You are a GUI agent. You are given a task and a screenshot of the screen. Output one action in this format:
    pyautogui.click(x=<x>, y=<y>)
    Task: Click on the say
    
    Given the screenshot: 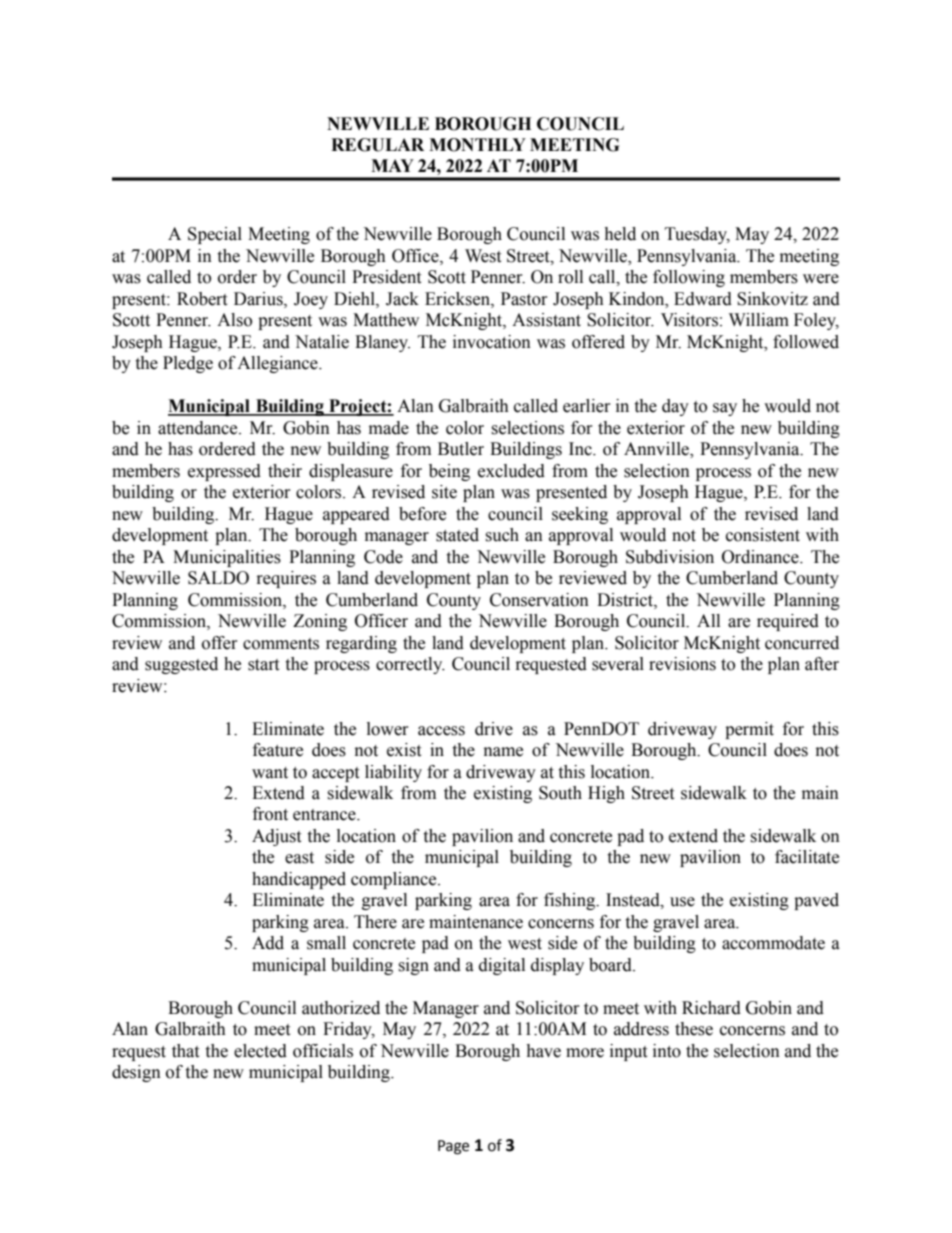 What is the action you would take?
    pyautogui.click(x=725, y=409)
